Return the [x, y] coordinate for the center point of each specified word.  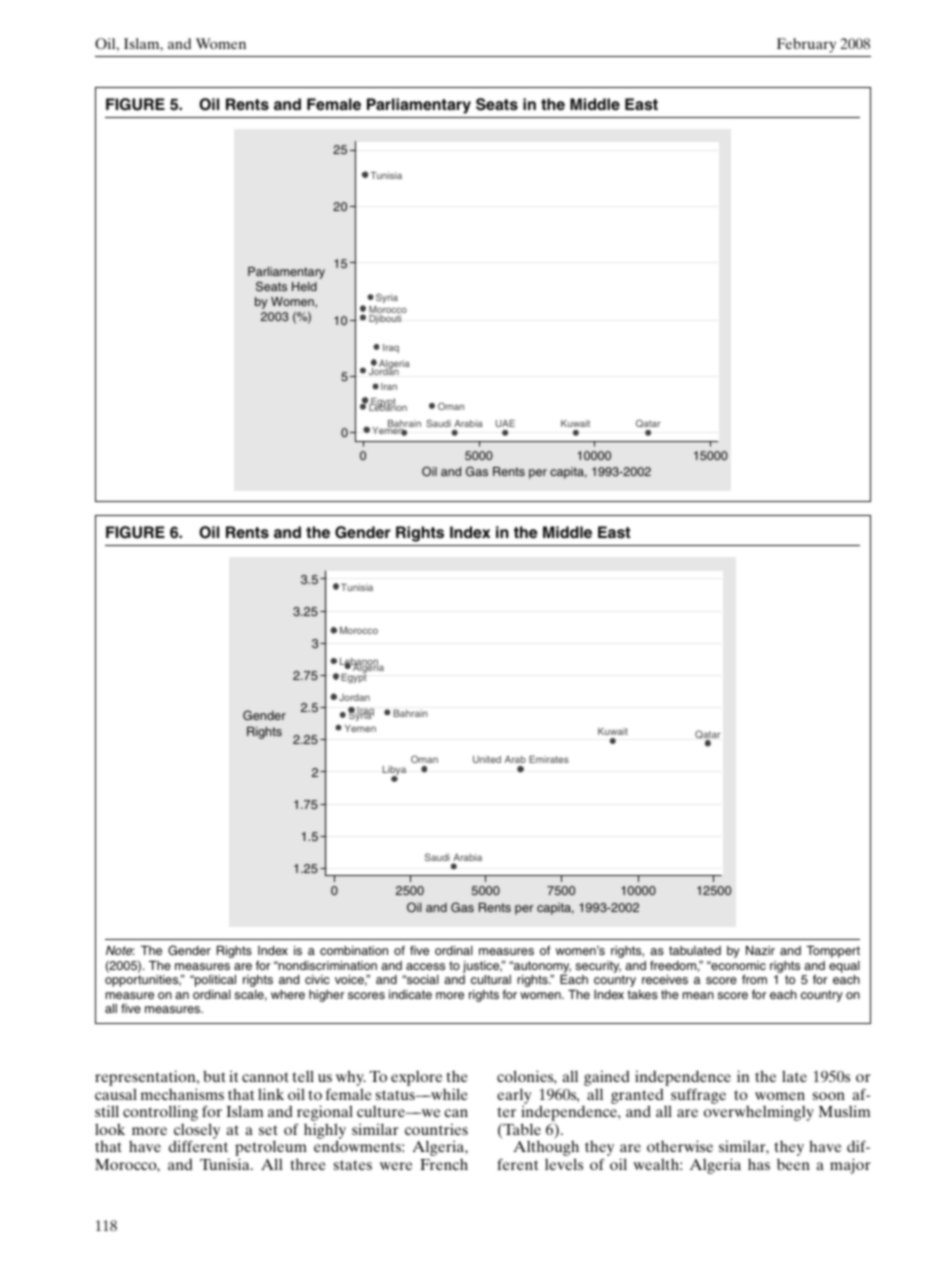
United [487, 759]
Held [304, 286]
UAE [505, 423]
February [806, 45]
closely [196, 1132]
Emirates [549, 759]
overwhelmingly [759, 1113]
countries [436, 1129]
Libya [394, 772]
